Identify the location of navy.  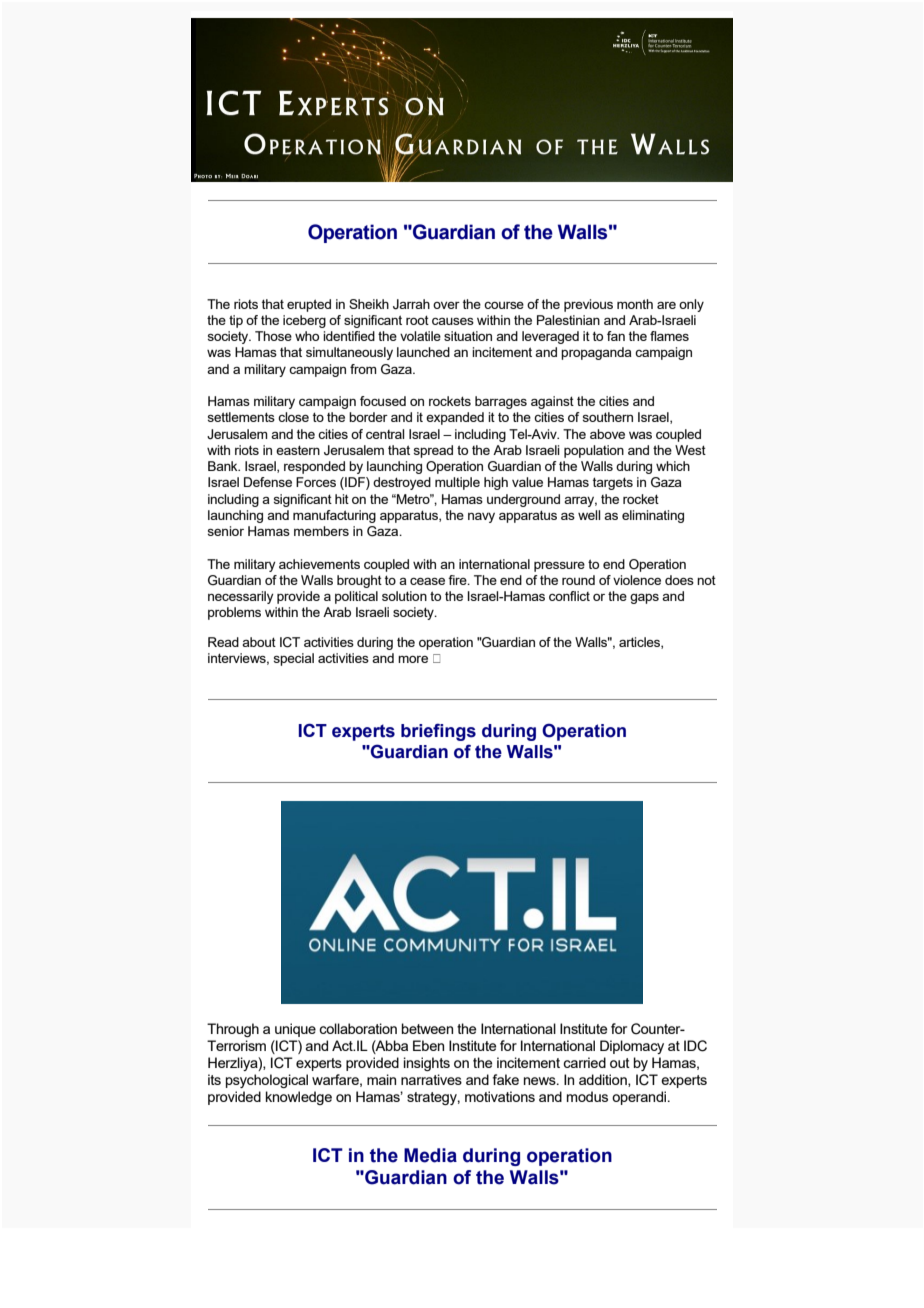
(481, 517).
